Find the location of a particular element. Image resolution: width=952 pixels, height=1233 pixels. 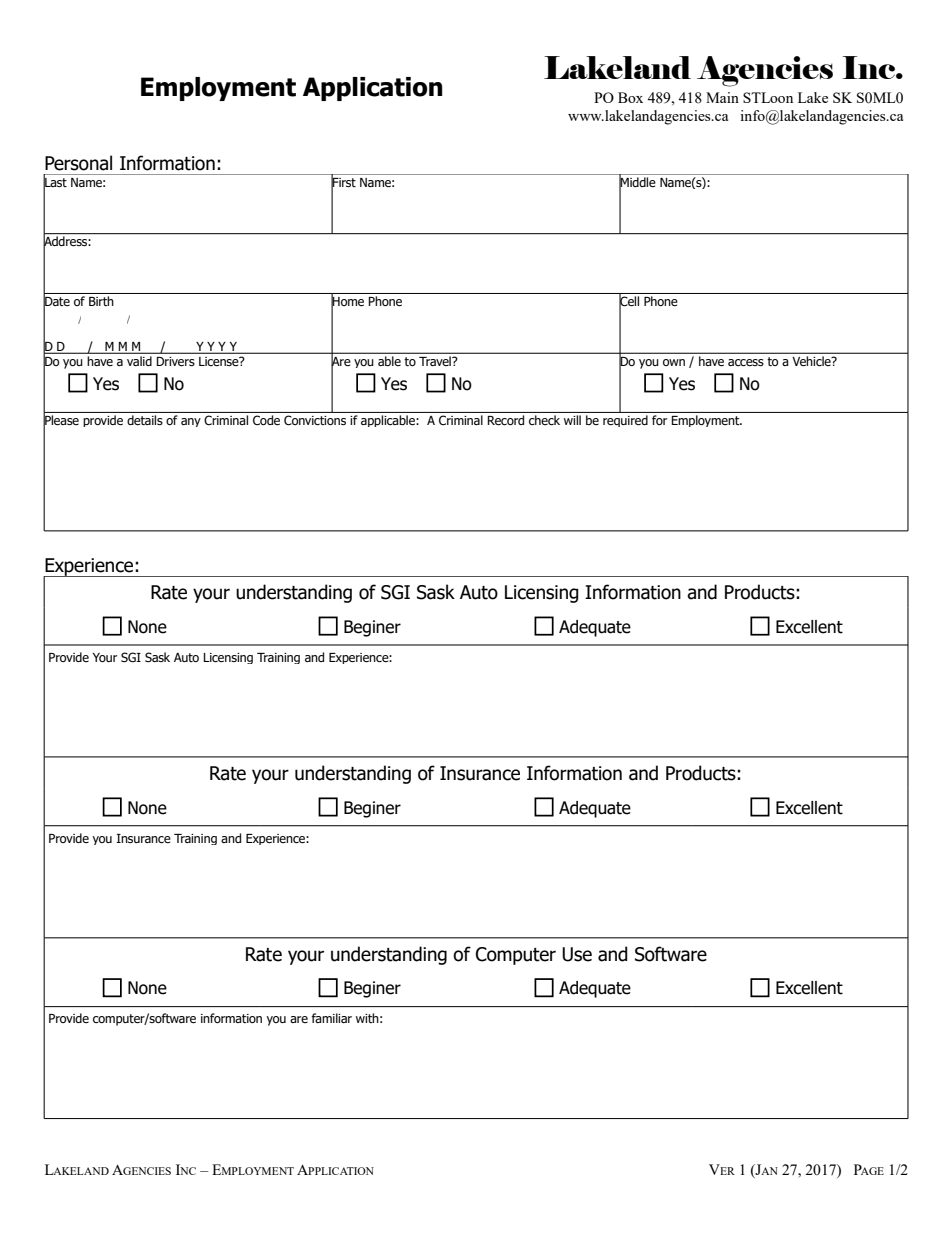

details is located at coordinates (145, 420).
